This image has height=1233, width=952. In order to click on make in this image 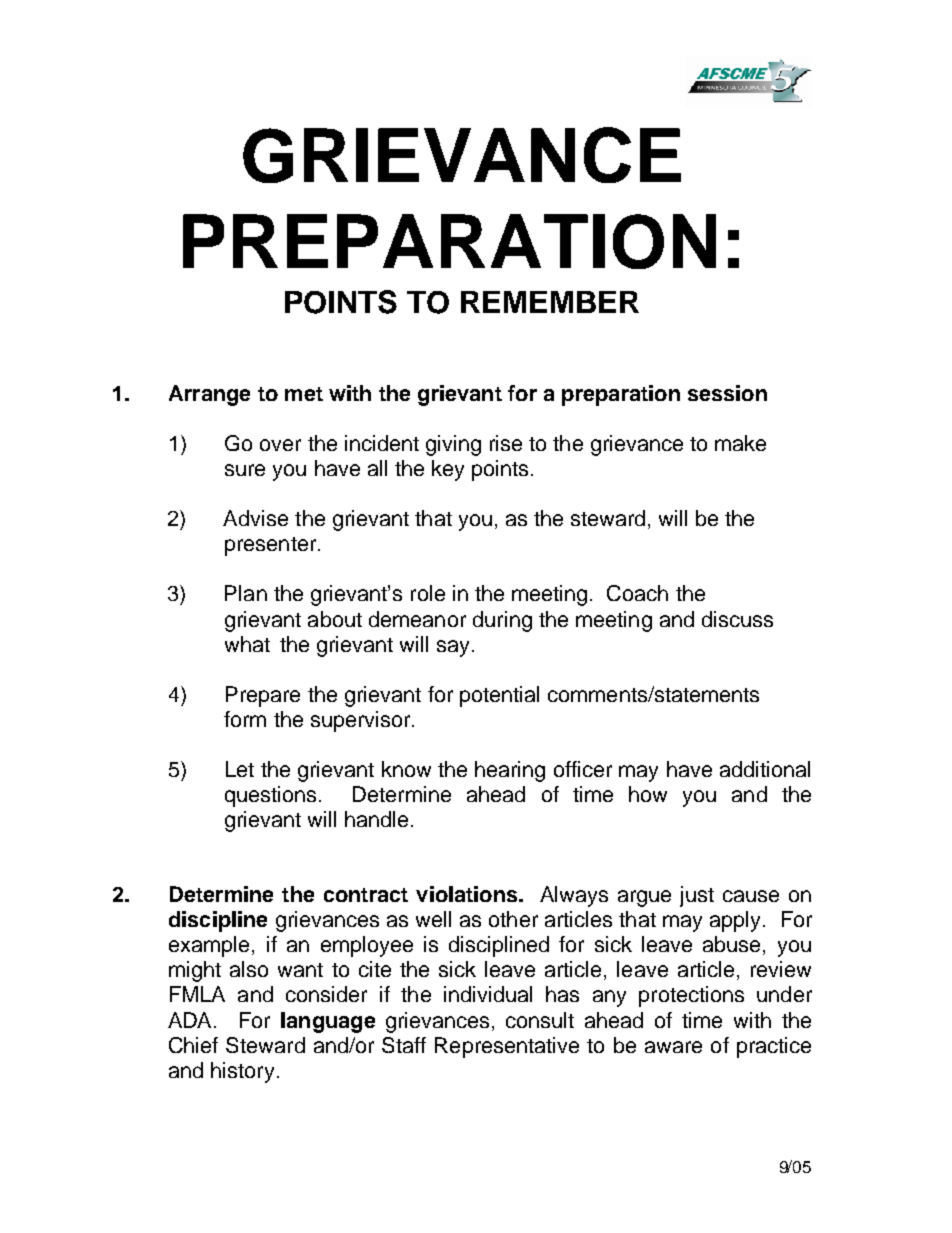, I will do `click(740, 443)`.
